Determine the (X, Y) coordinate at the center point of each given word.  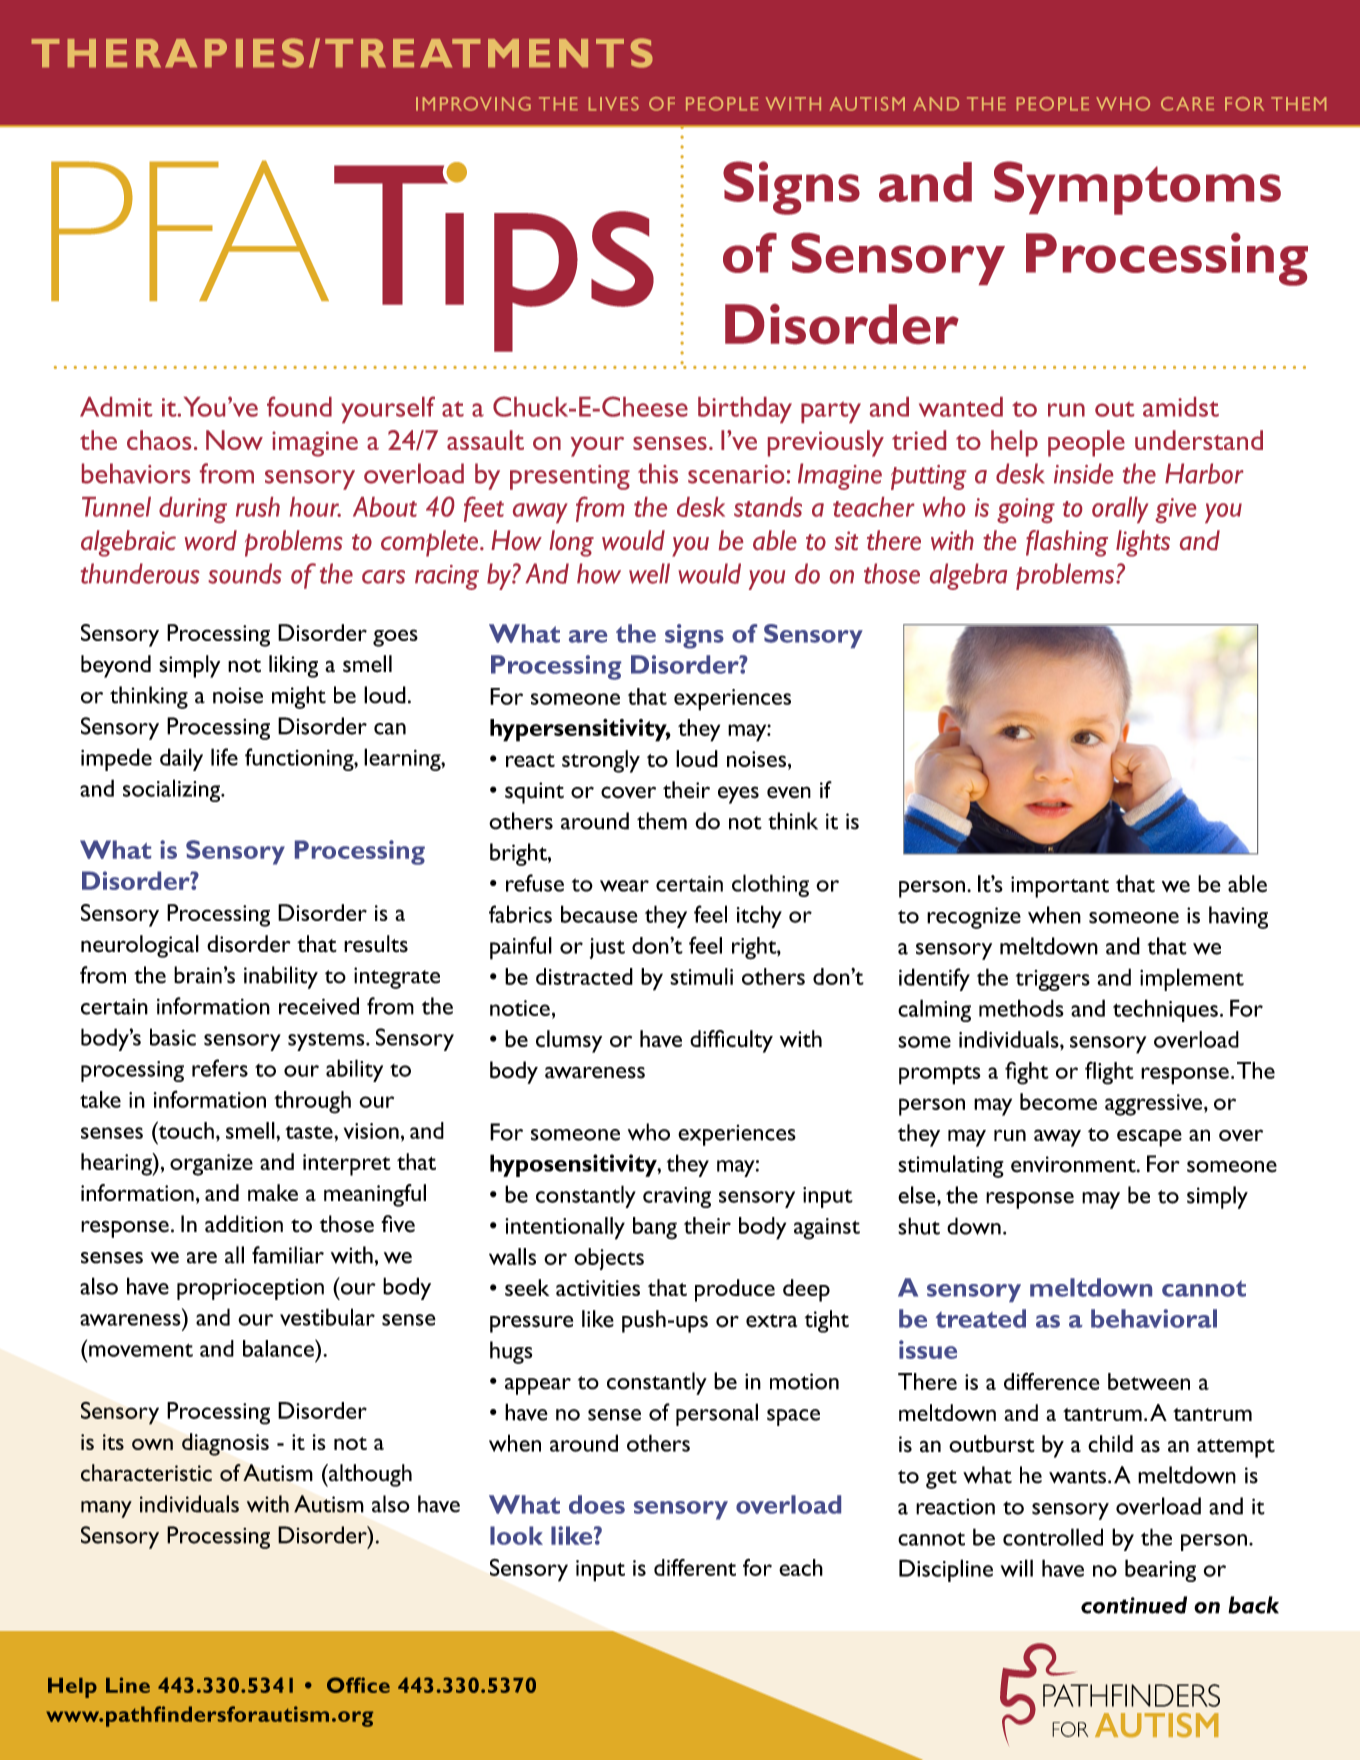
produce (735, 1290)
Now (234, 440)
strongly (601, 761)
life (224, 757)
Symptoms (1137, 188)
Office (358, 1685)
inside (1083, 473)
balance (279, 1348)
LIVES (614, 104)
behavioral (1154, 1318)
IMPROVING (473, 104)
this (658, 473)
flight (1109, 1073)
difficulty (731, 1041)
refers (220, 1068)
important (1060, 887)
